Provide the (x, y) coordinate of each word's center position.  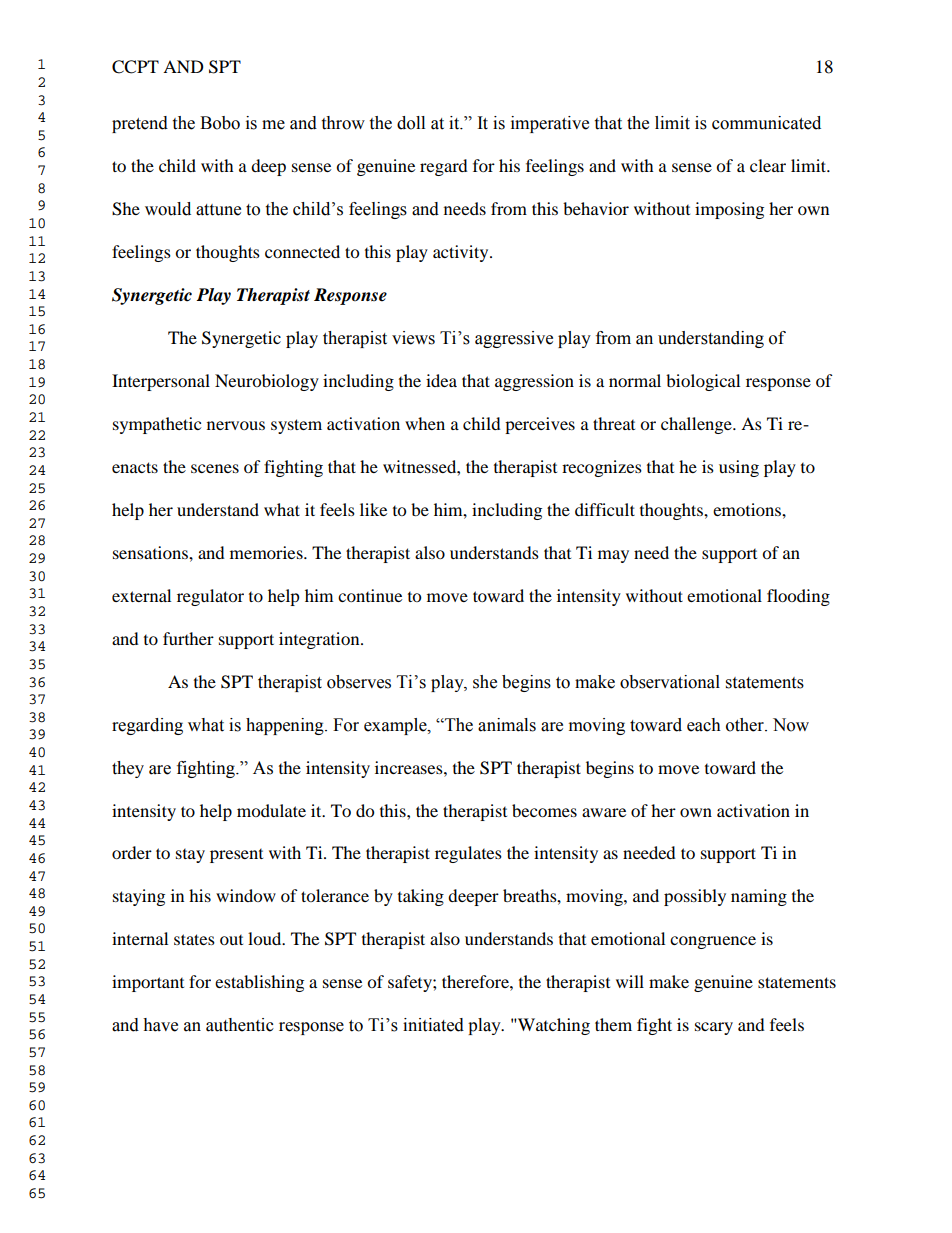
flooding (798, 597)
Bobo (220, 123)
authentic (240, 1025)
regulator (210, 597)
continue (370, 595)
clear (768, 165)
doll (411, 123)
